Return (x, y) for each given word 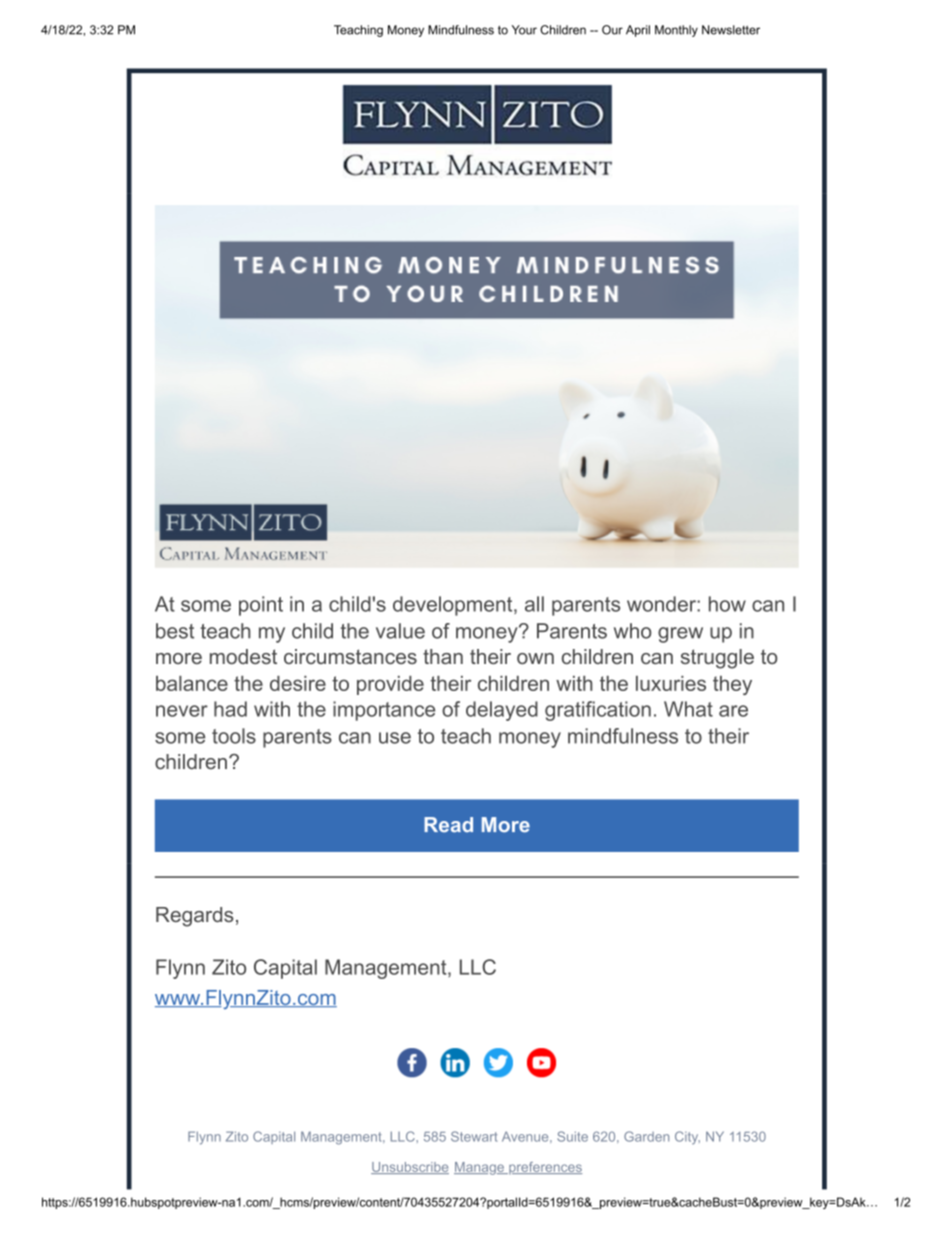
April (638, 31)
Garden (646, 1136)
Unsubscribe (410, 1168)
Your (524, 30)
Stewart (474, 1136)
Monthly (676, 31)
